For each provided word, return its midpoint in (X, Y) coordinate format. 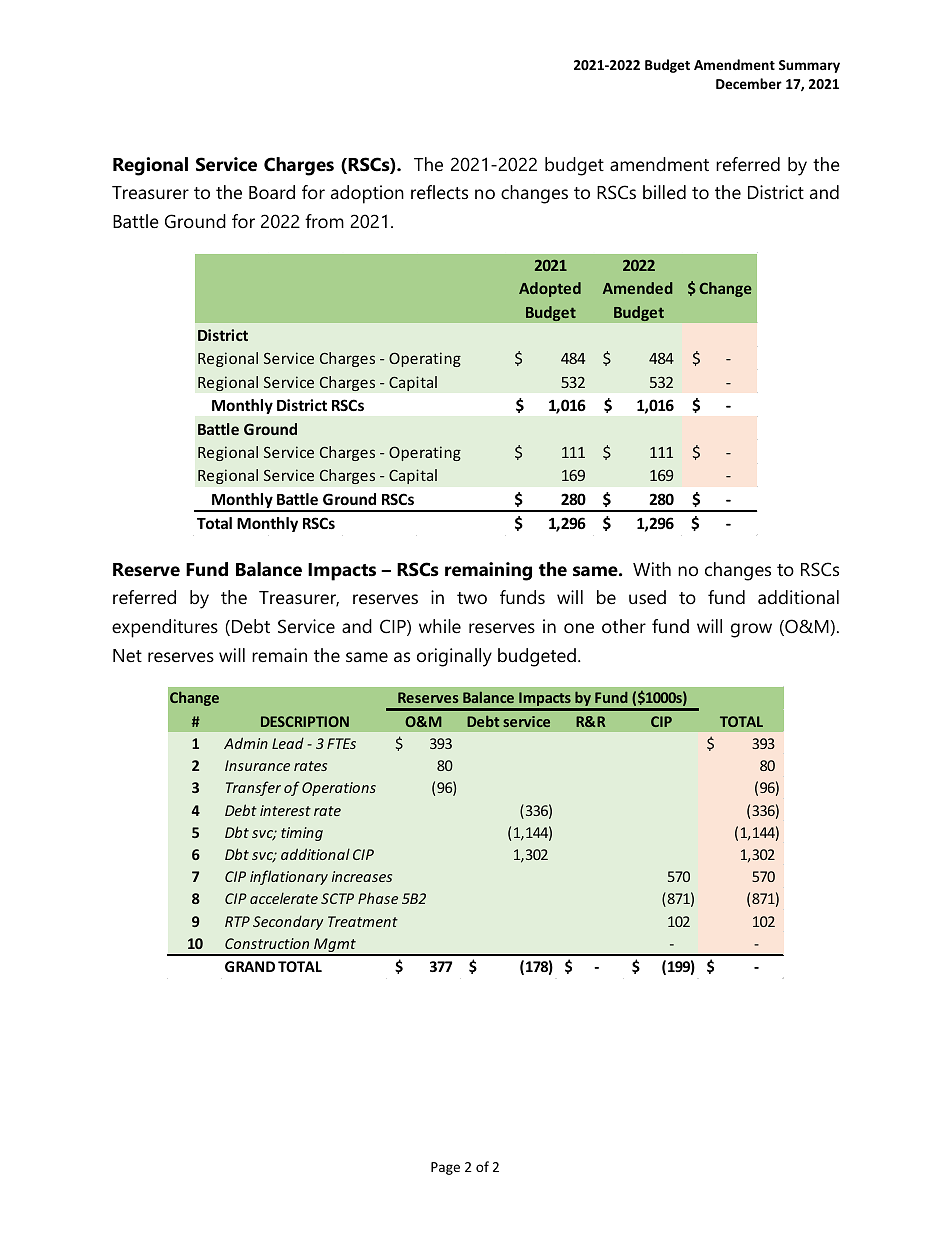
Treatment (363, 921)
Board (272, 192)
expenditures (165, 628)
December (749, 83)
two (472, 598)
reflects (439, 192)
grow (751, 630)
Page (445, 1168)
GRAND (250, 966)
